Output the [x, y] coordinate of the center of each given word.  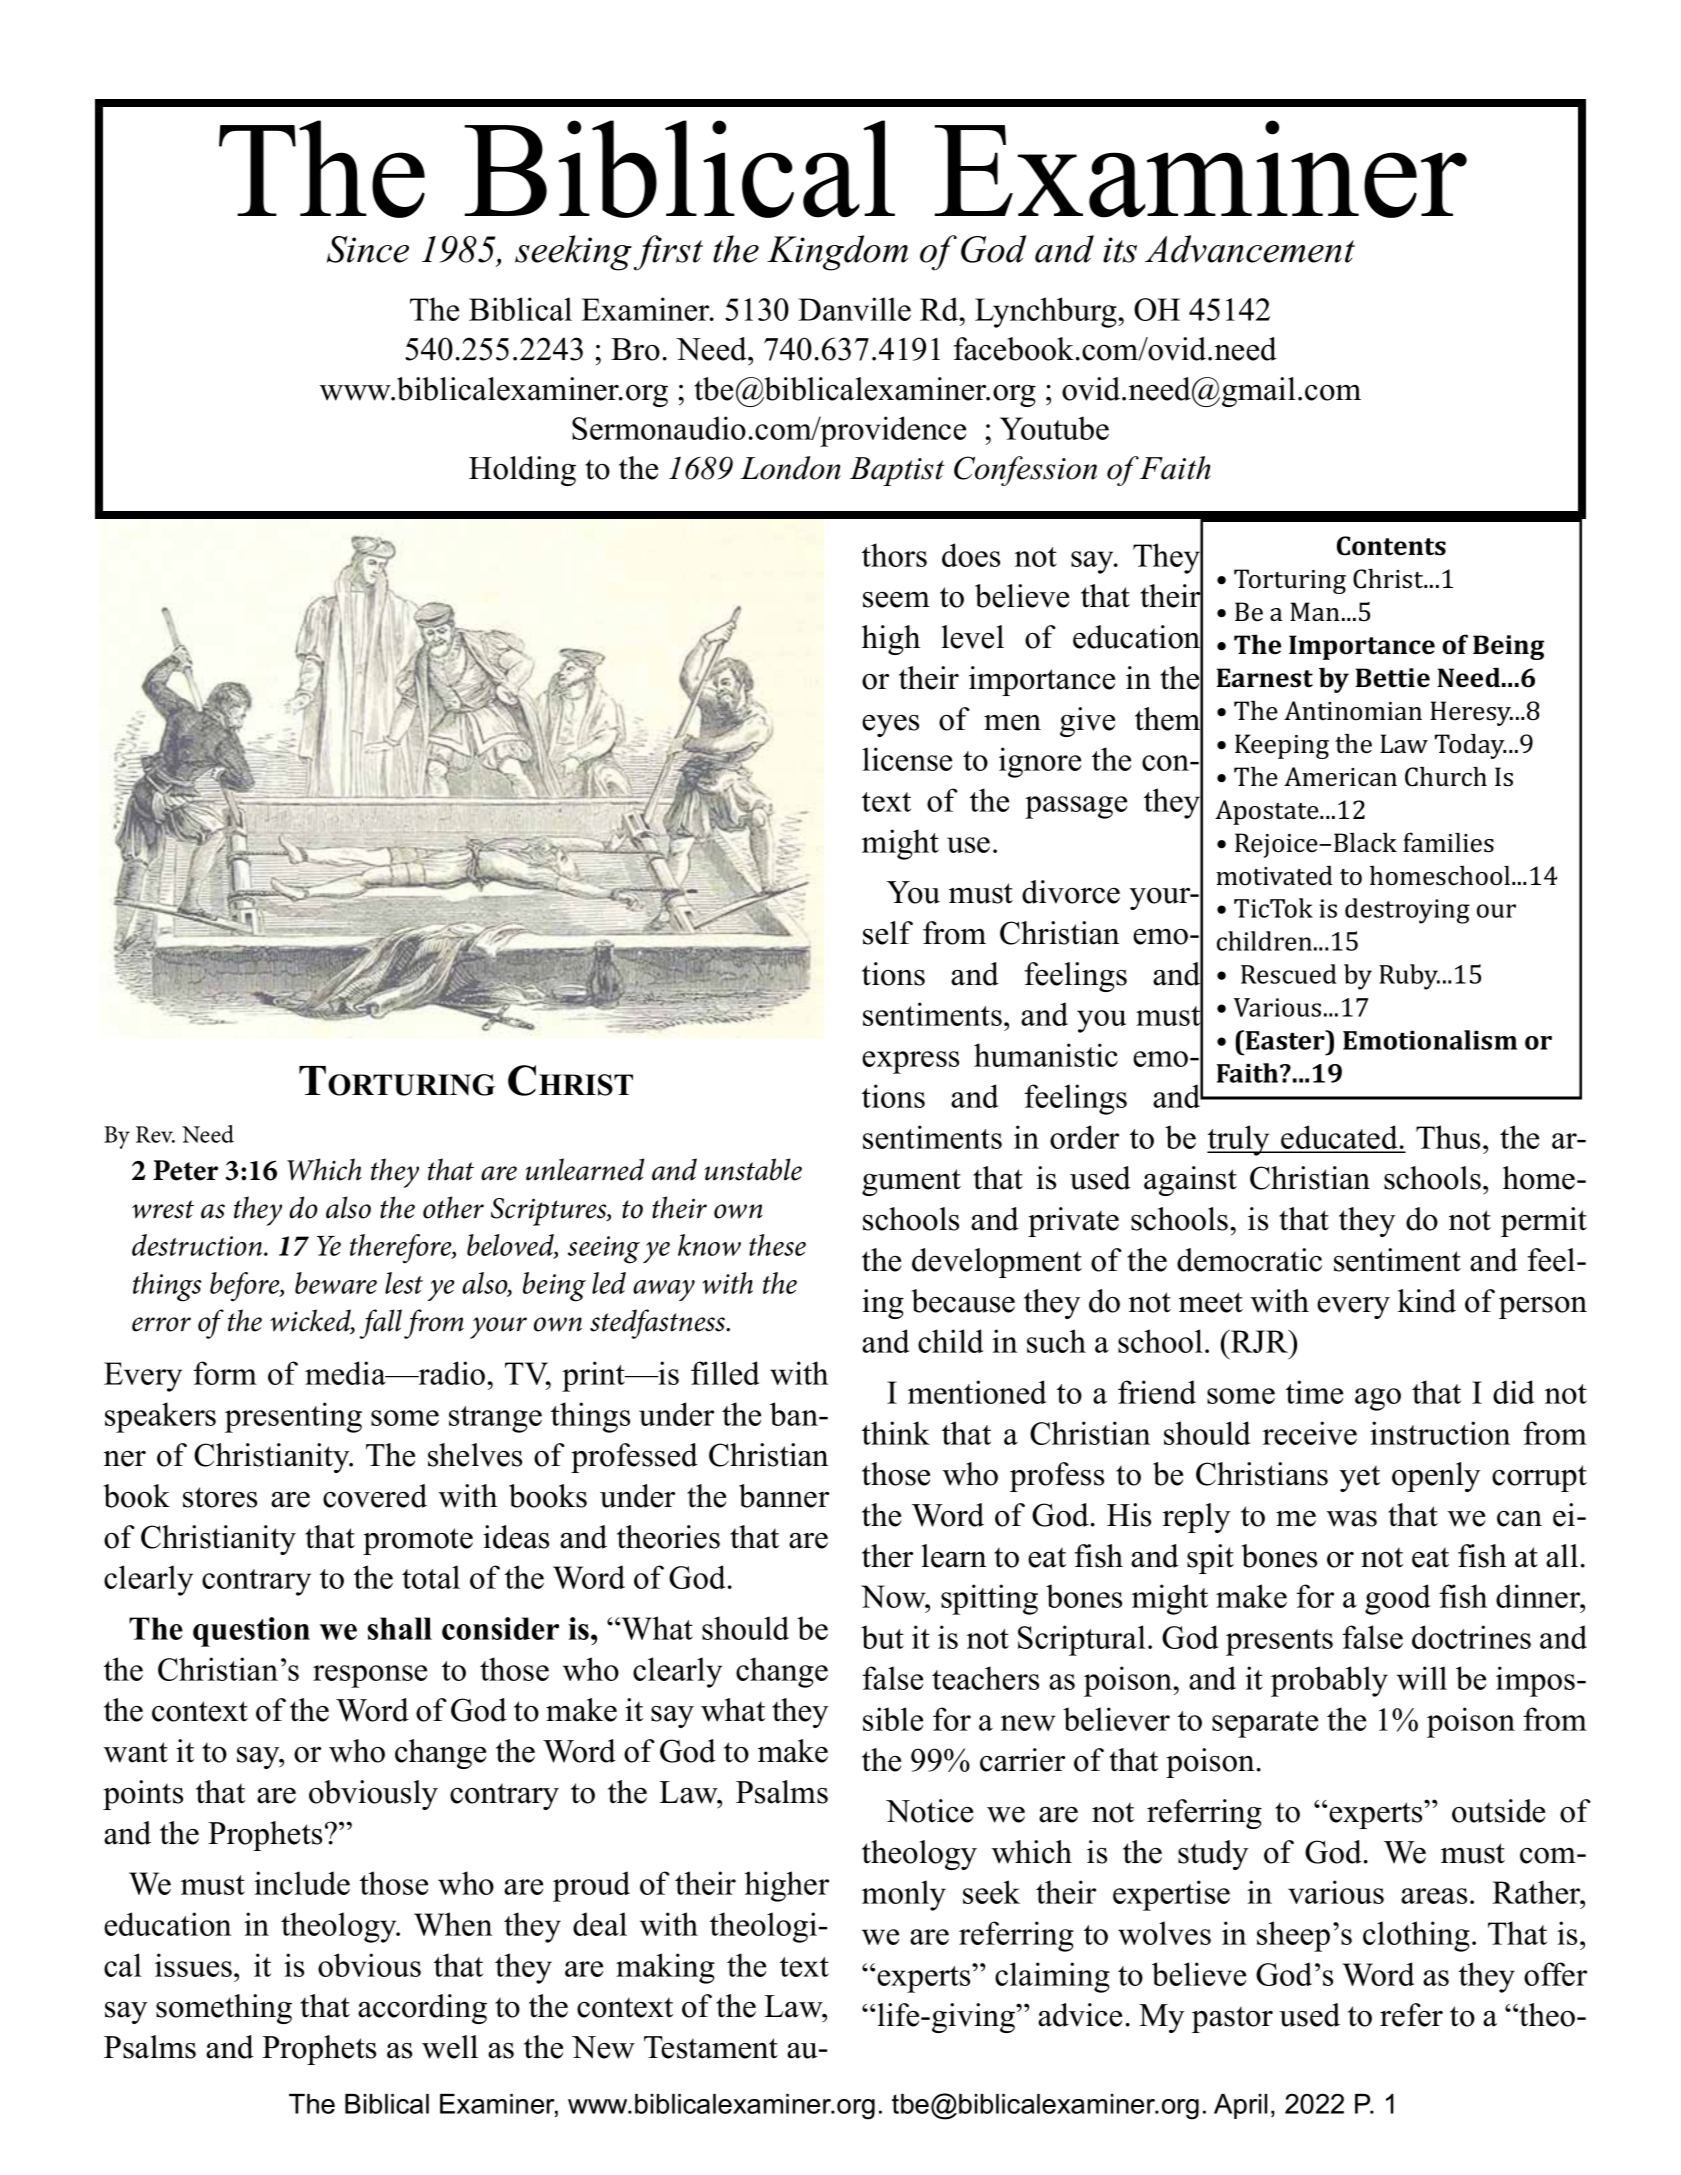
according [422, 2009]
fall [380, 1324]
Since [368, 249]
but [882, 1637]
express [910, 1062]
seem [896, 600]
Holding [522, 471]
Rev [155, 1134]
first [668, 253]
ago [1378, 1399]
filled [725, 1373]
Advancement [1250, 249]
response [370, 1676]
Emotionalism [1430, 1040]
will [1422, 1678]
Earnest [1264, 678]
